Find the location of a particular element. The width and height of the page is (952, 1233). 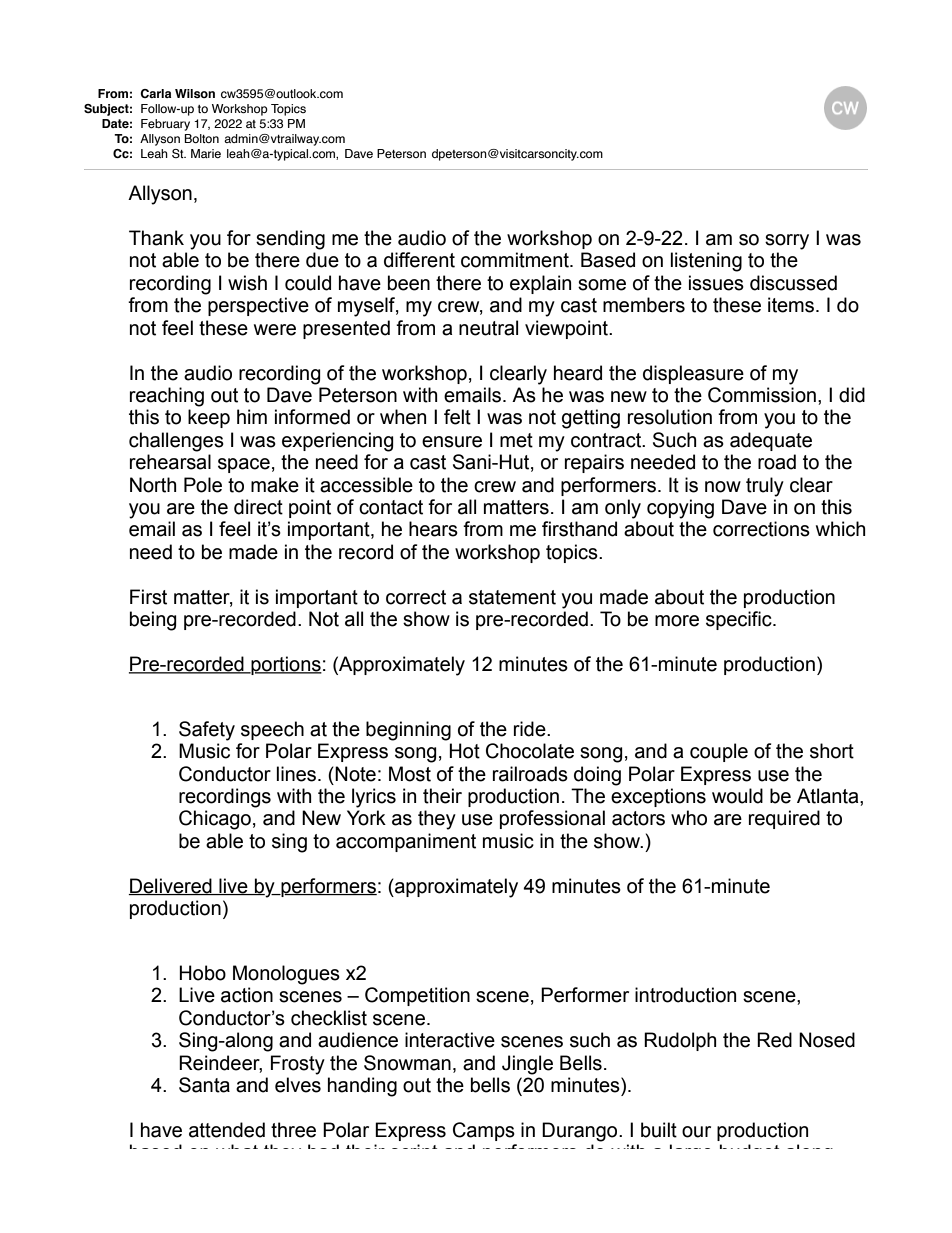

our is located at coordinates (696, 1132).
